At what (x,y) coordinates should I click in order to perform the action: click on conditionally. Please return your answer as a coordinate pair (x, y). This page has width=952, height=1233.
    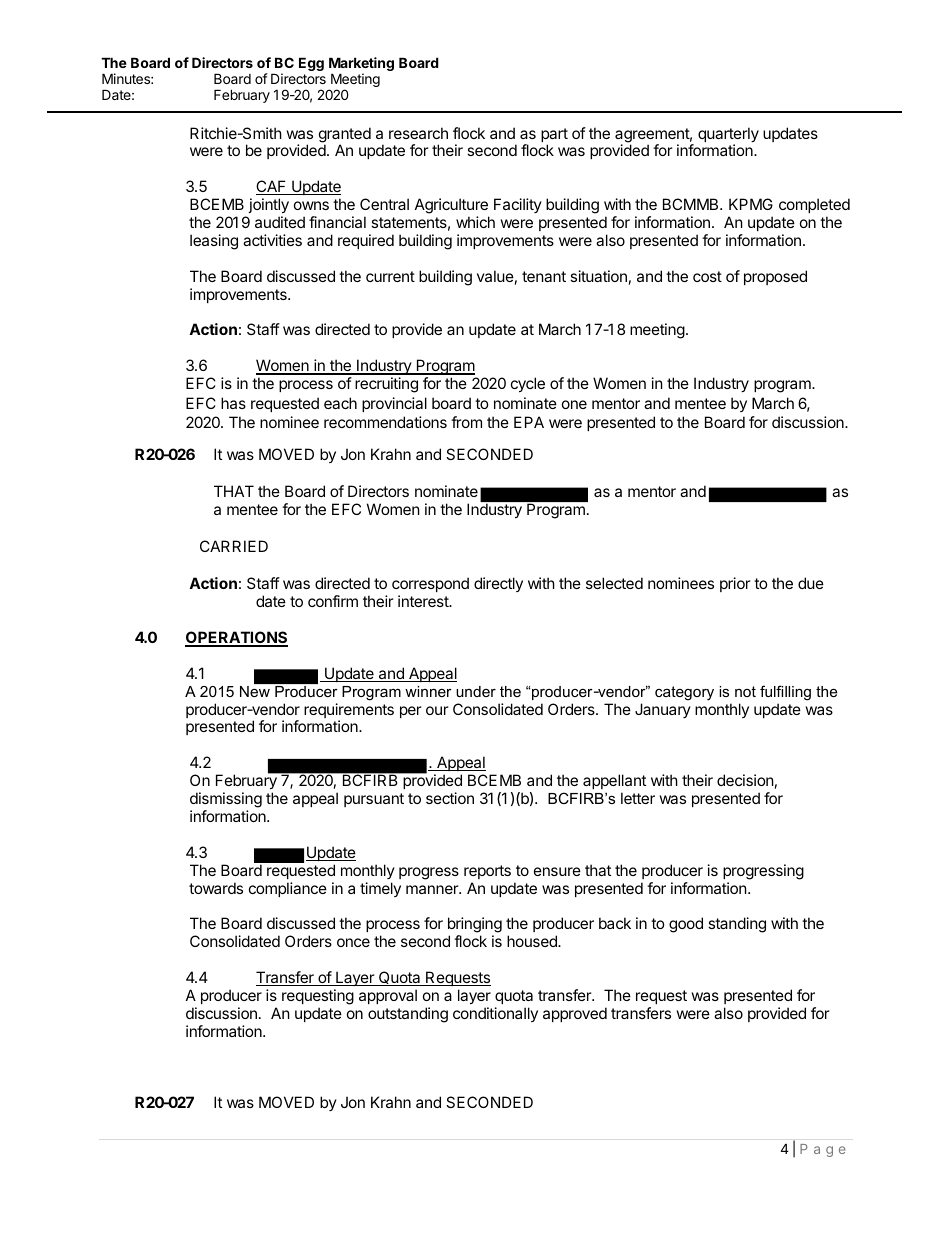
    Looking at the image, I should click on (495, 1014).
